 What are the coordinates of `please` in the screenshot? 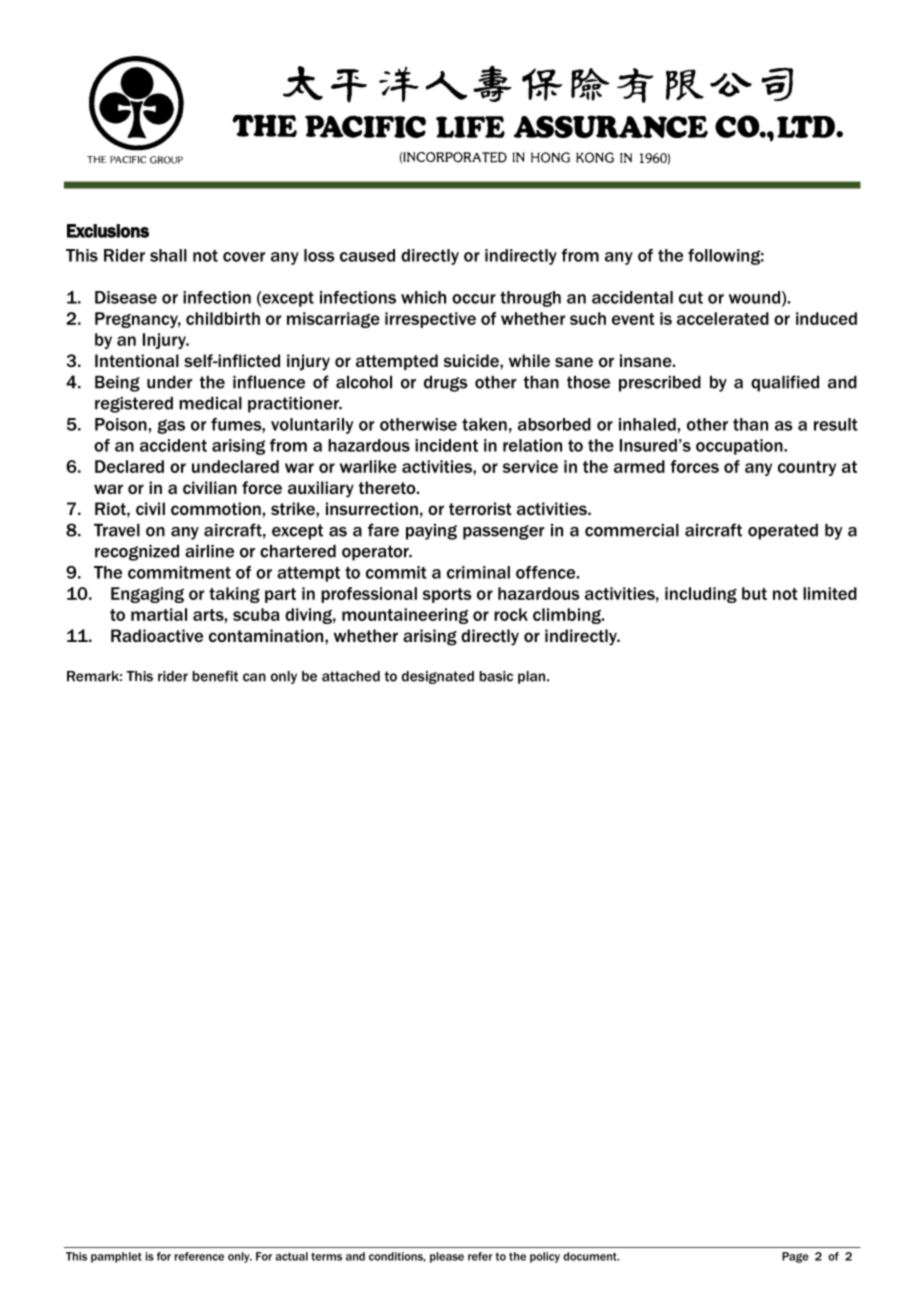 It's located at (447, 1257).
